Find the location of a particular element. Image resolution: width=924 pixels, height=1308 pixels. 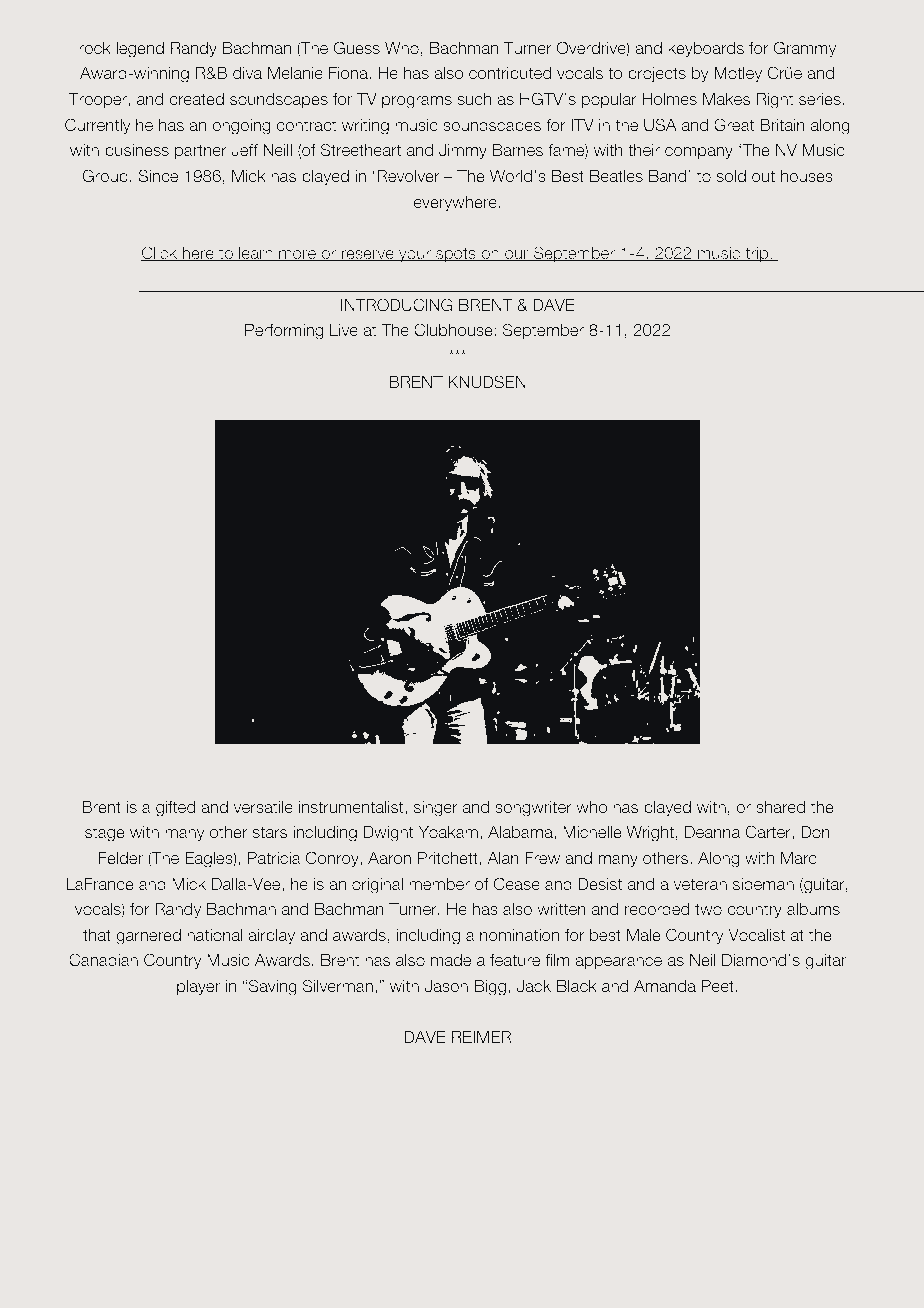

Clubhouse is located at coordinates (454, 329).
